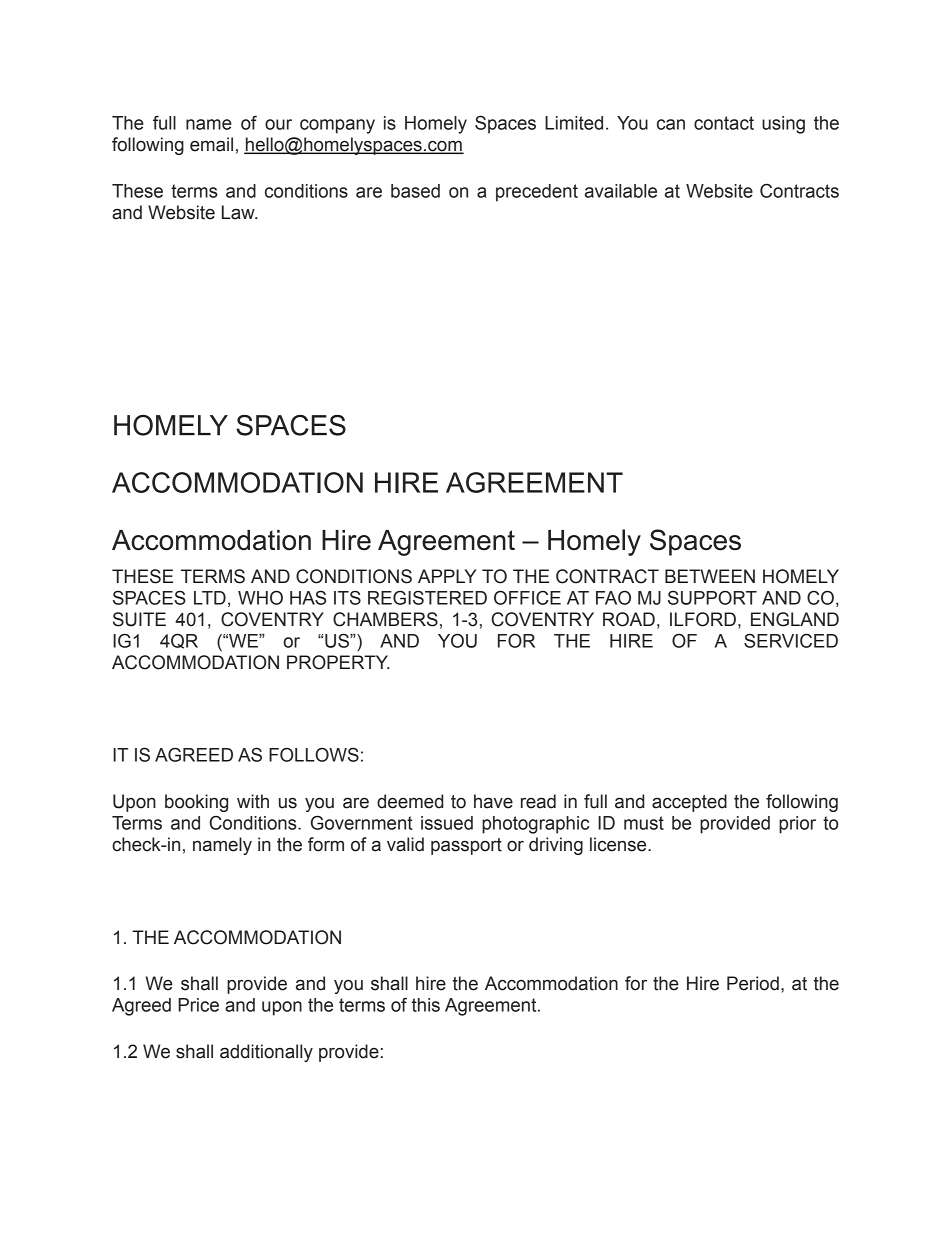 This screenshot has height=1233, width=952. I want to click on have, so click(493, 801).
